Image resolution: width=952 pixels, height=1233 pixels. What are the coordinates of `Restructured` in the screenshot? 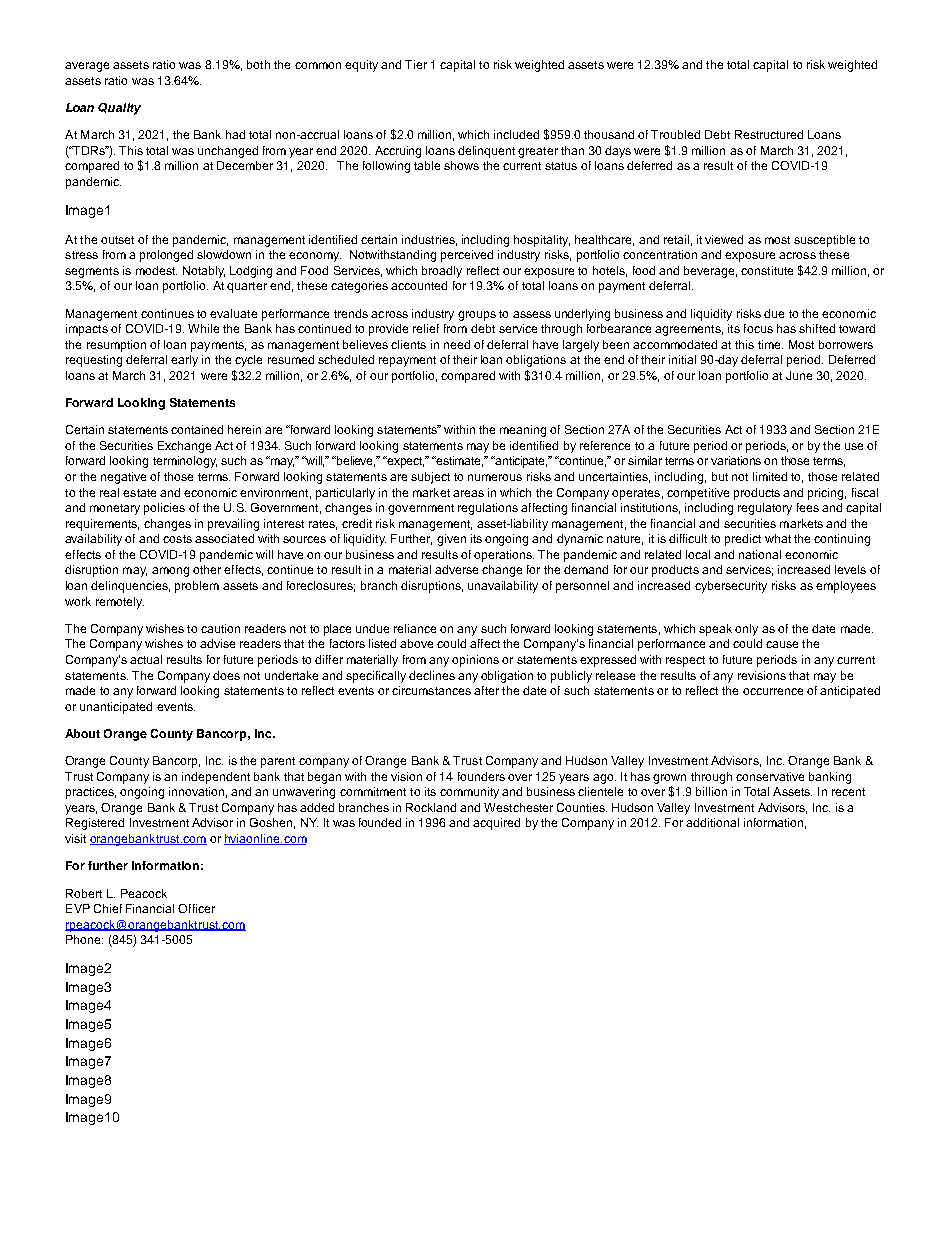 It's located at (769, 134).
